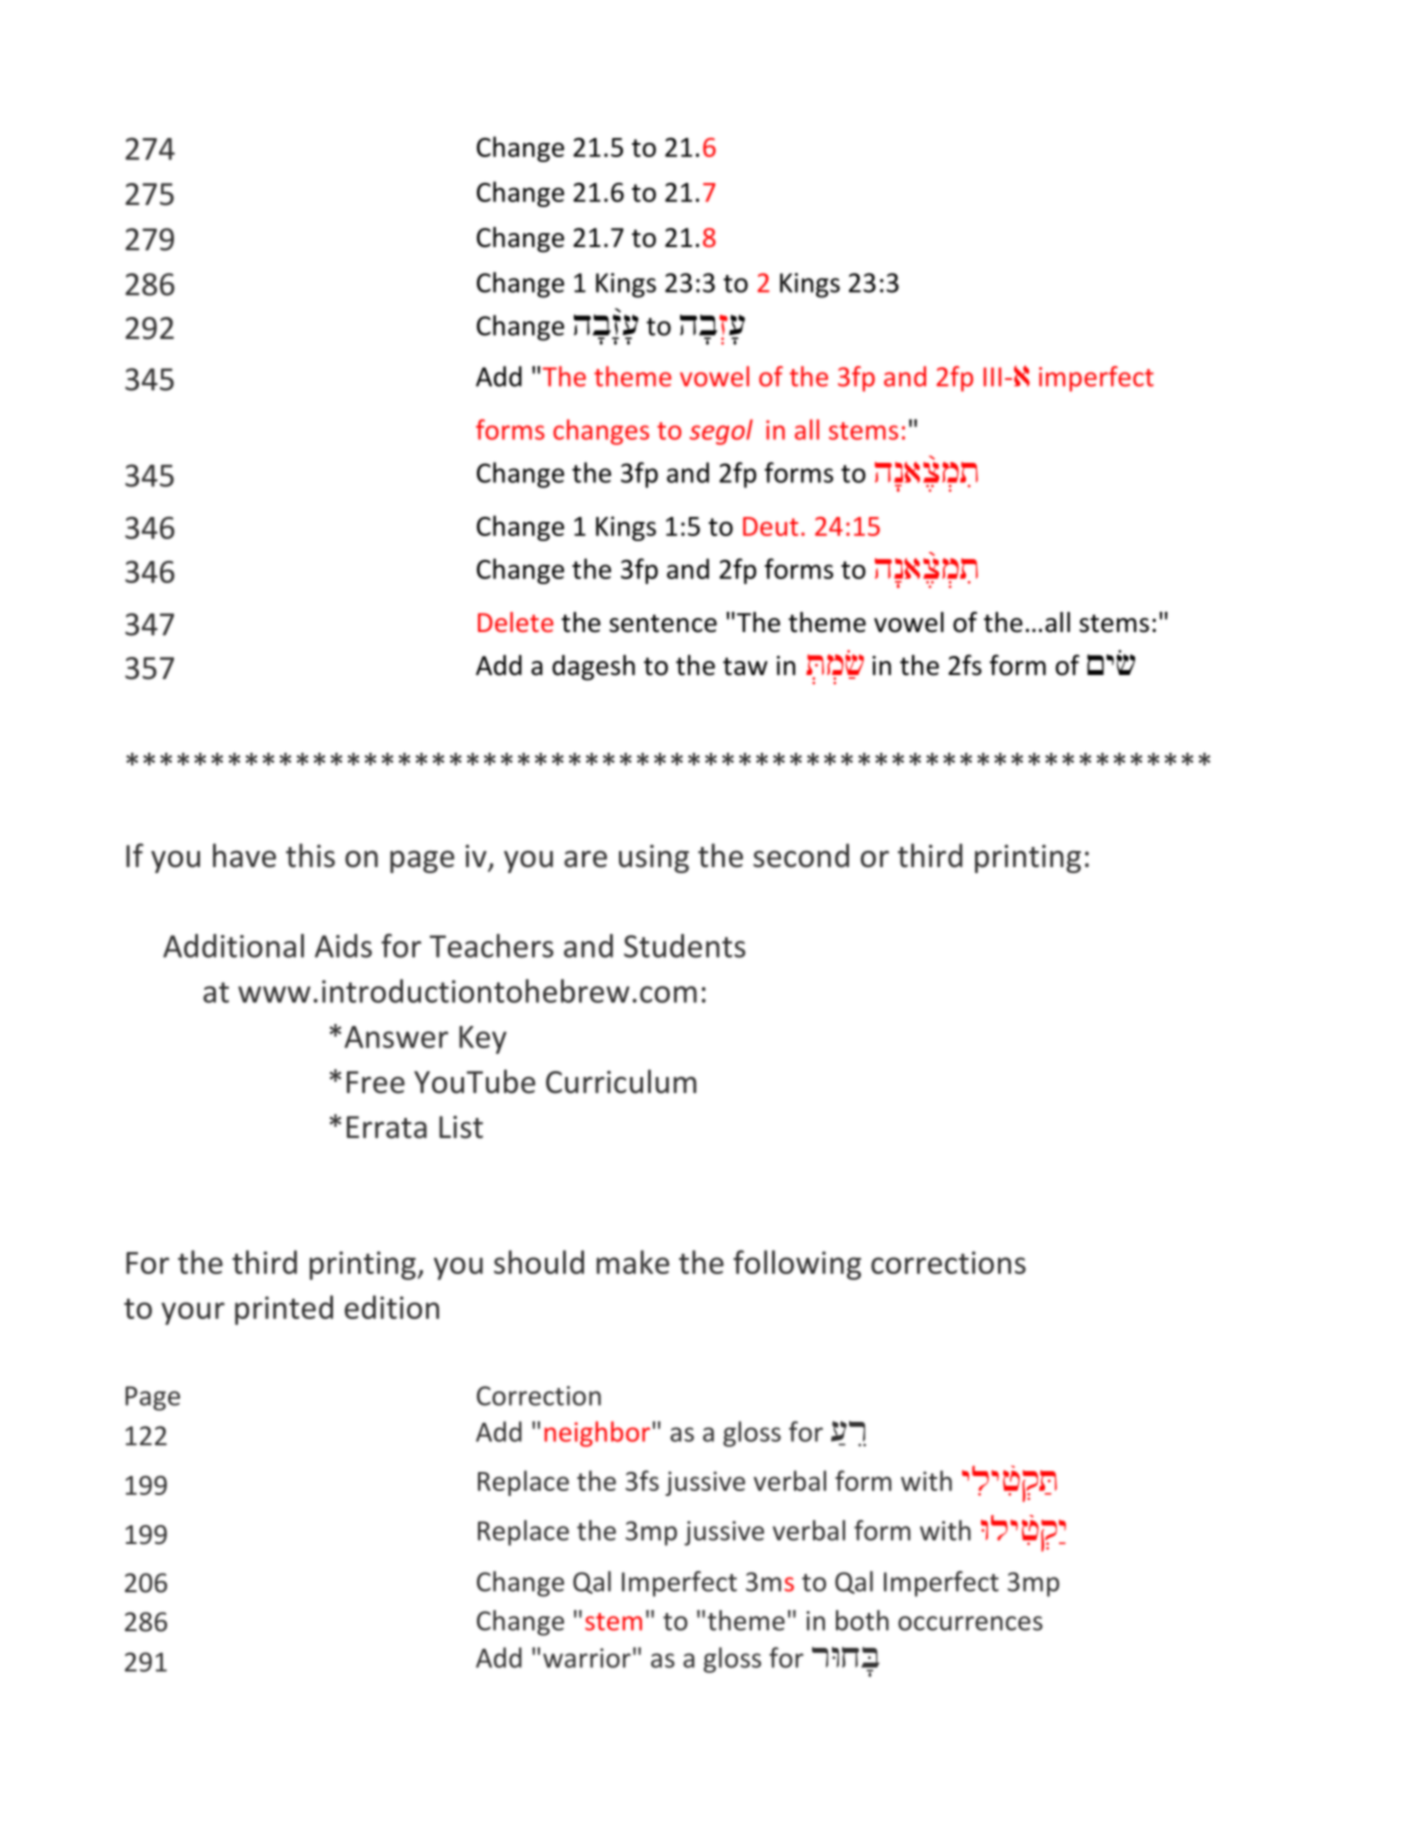  What do you see at coordinates (587, 1658) in the document?
I see `warrior` at bounding box center [587, 1658].
